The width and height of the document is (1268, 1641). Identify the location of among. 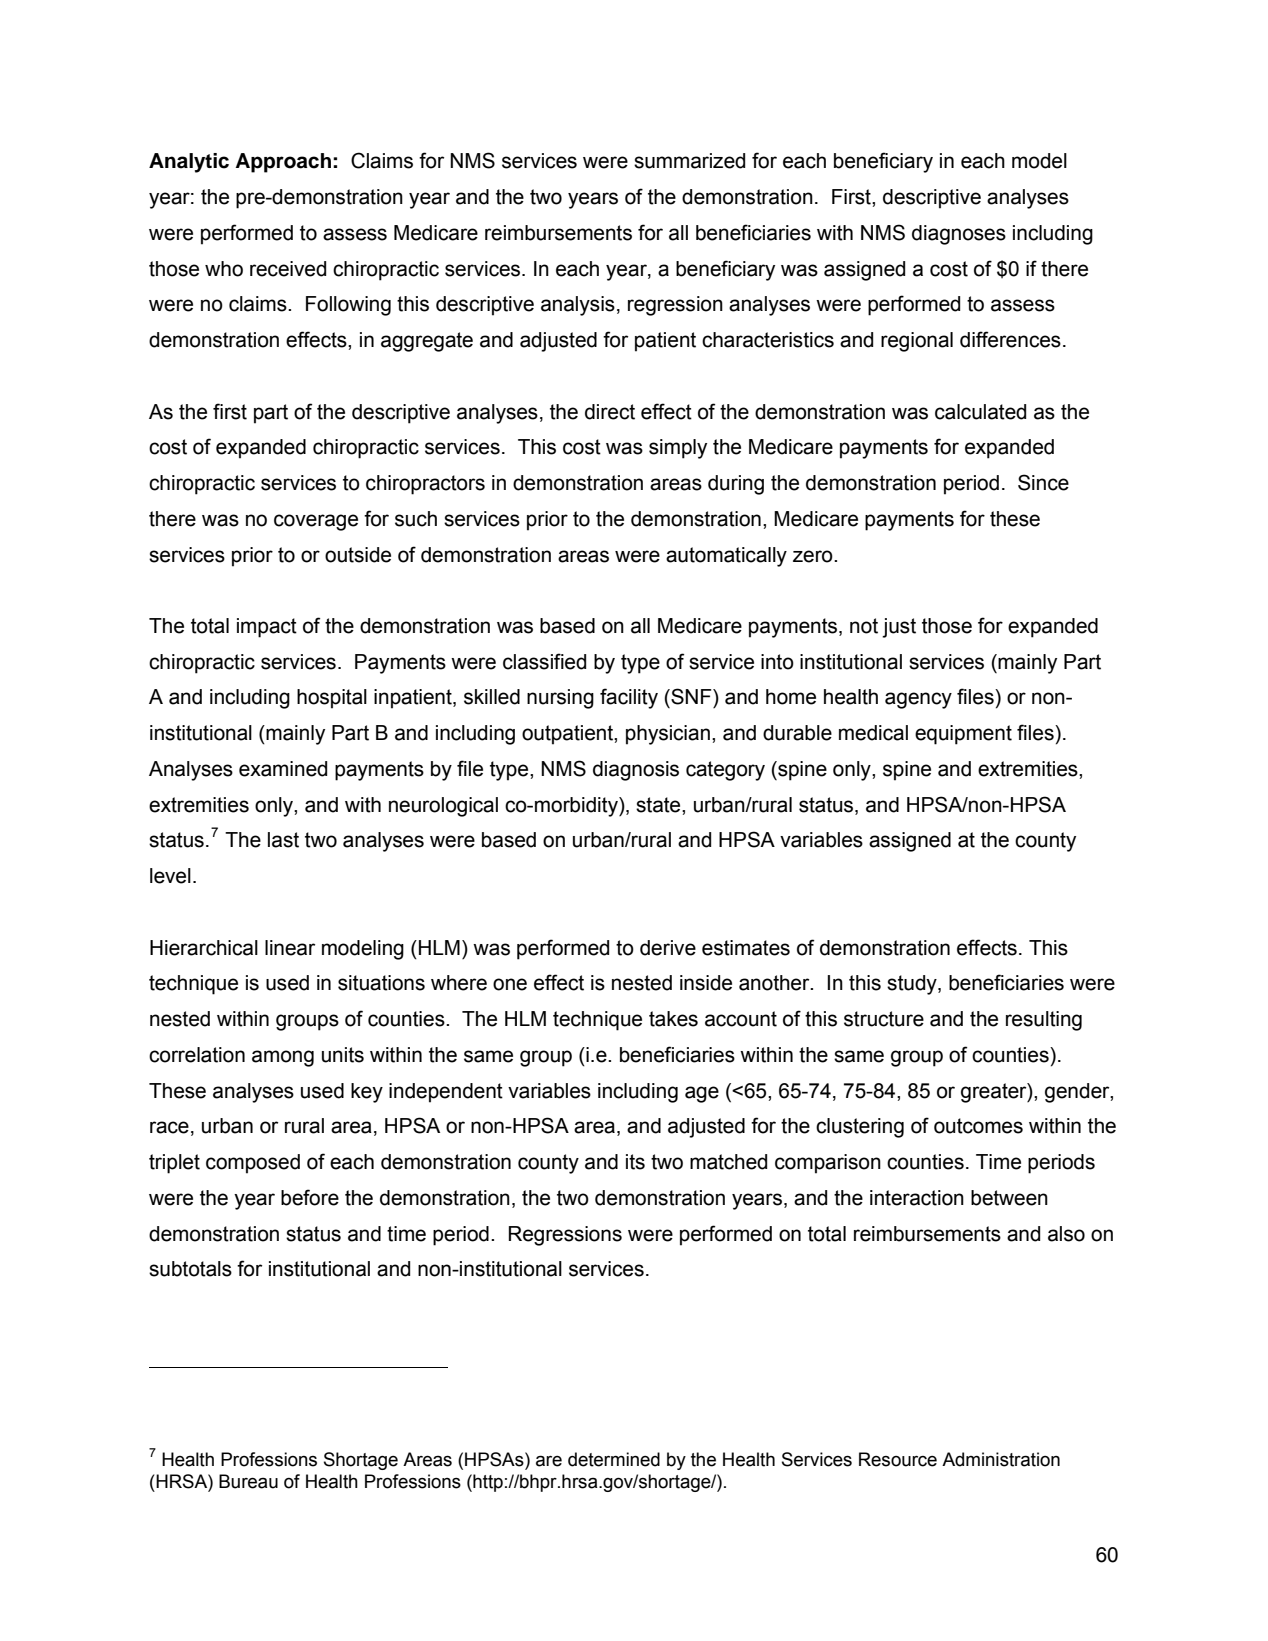
(283, 1058).
